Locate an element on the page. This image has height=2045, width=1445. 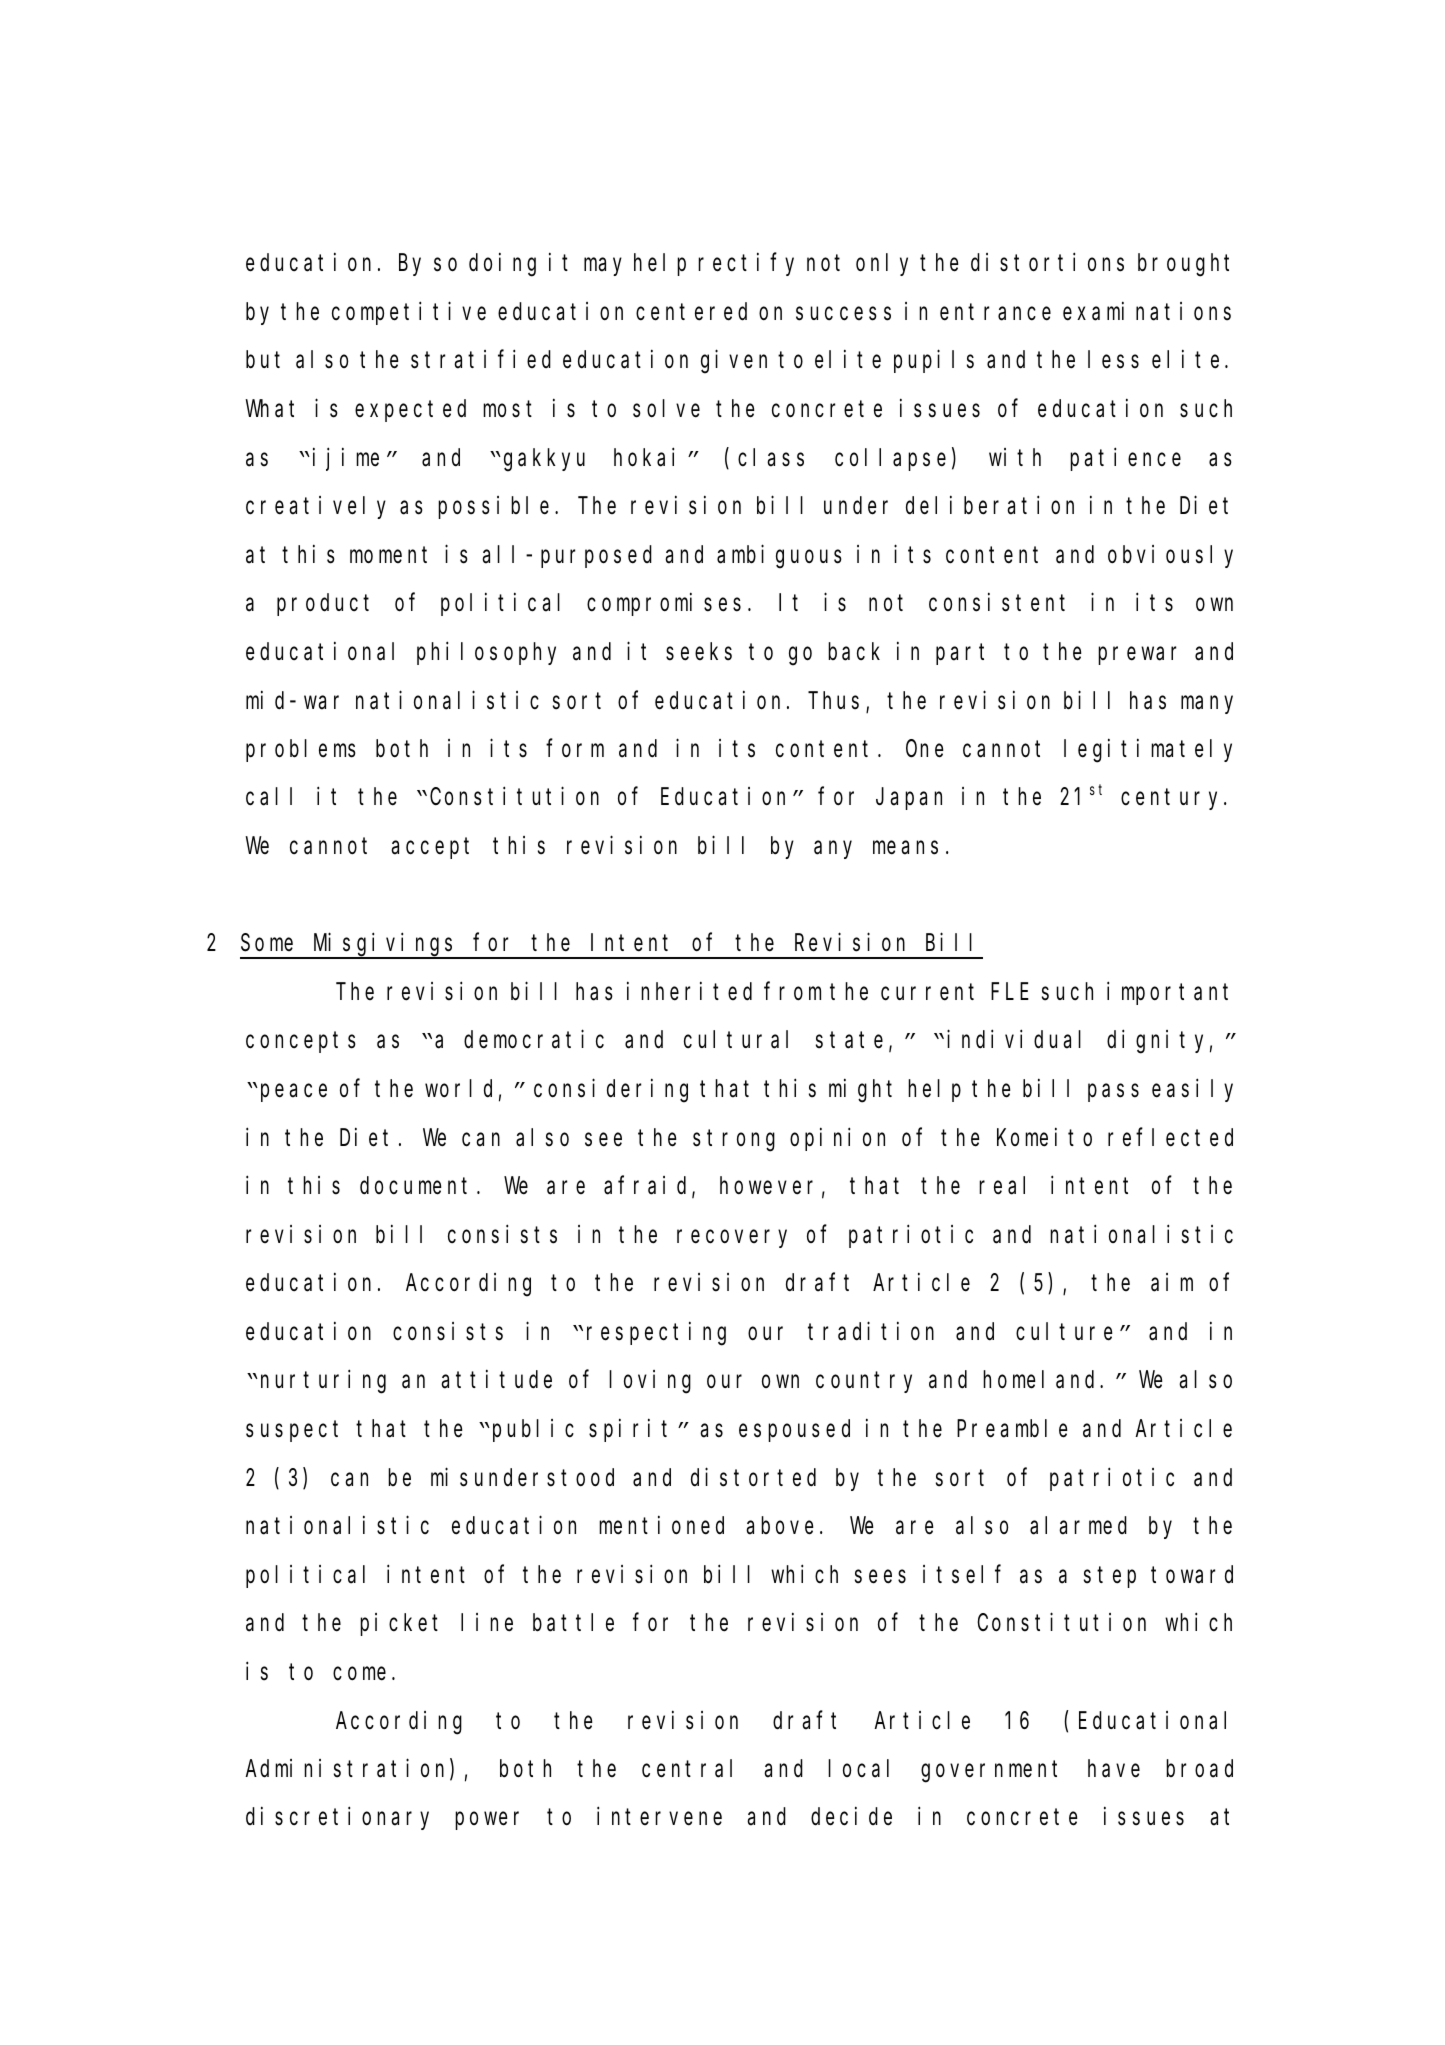
problems is located at coordinates (301, 751).
